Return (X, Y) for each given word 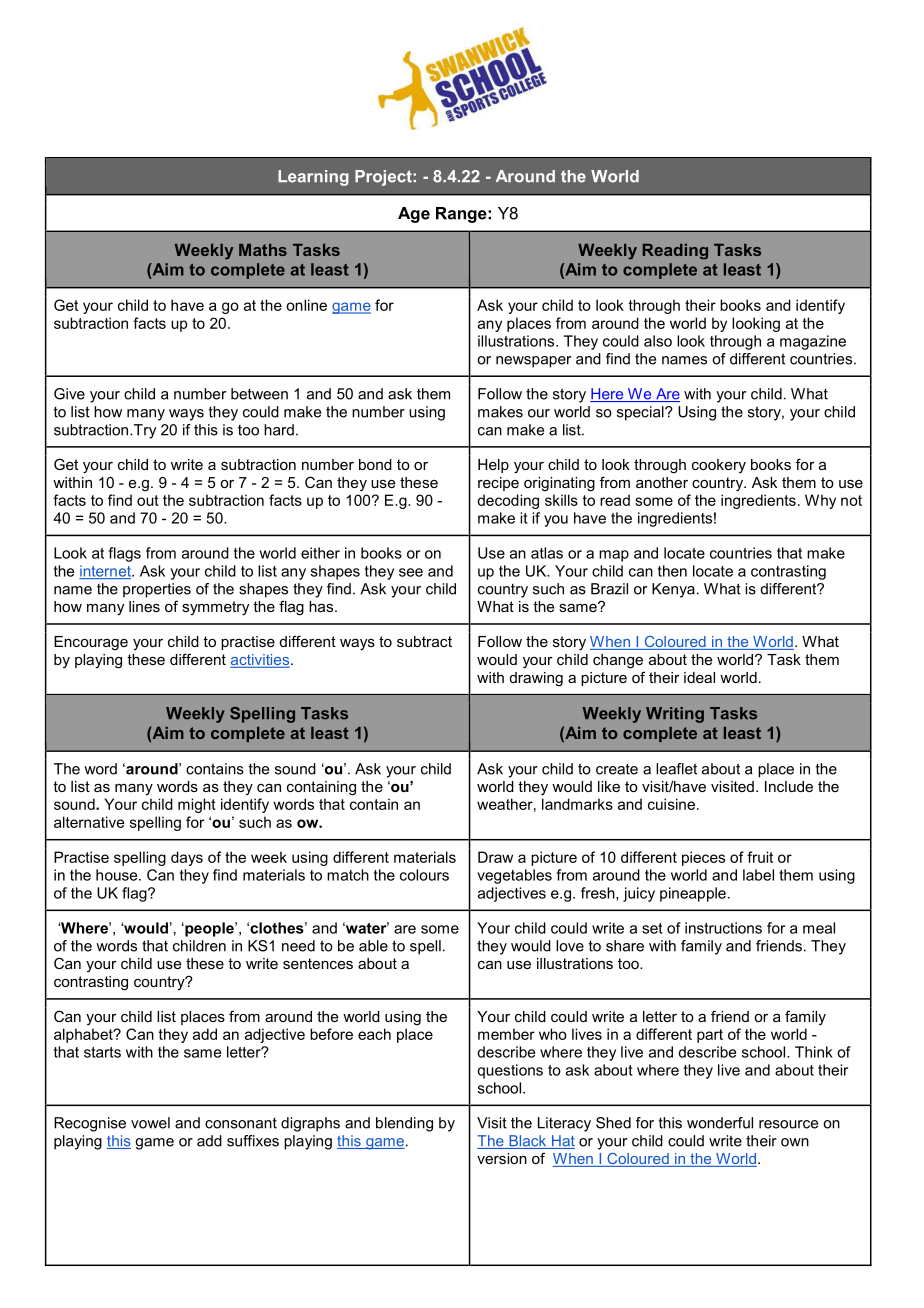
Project (383, 178)
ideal (699, 677)
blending (404, 1124)
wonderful (720, 1123)
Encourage (91, 643)
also (658, 341)
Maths (263, 250)
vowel (150, 1123)
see (411, 572)
